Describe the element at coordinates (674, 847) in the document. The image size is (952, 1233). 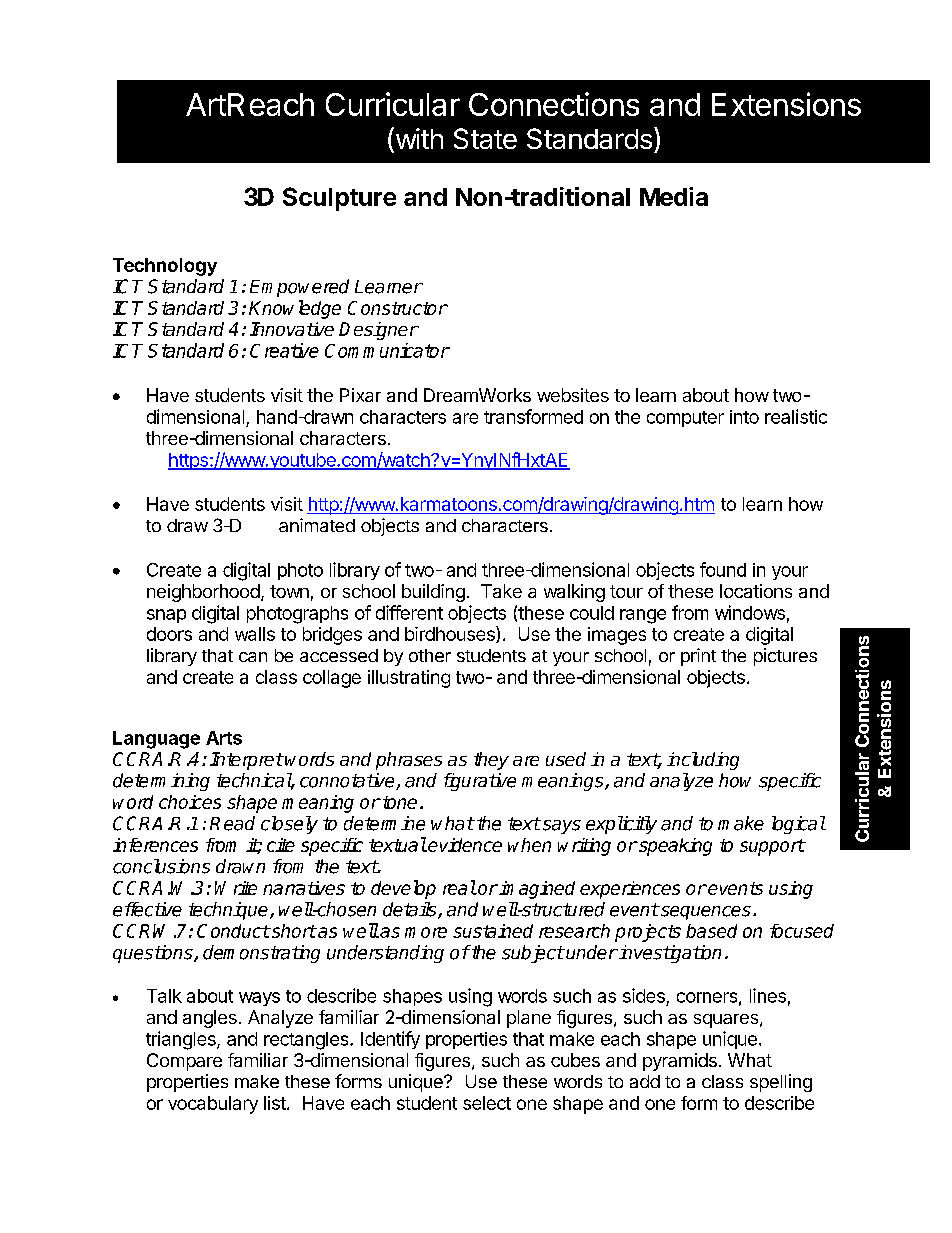
I see `speaking` at that location.
